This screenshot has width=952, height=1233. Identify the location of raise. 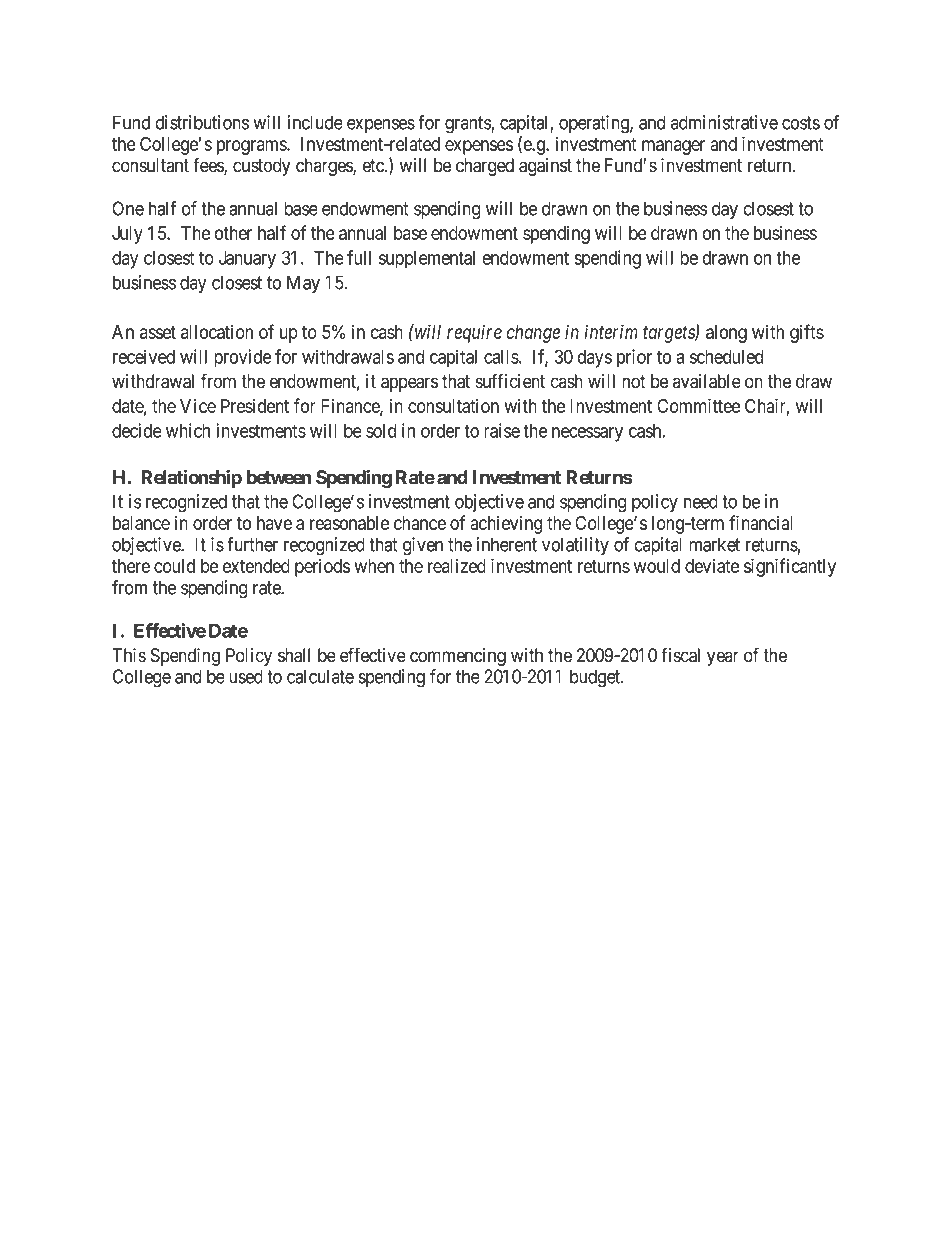
(502, 430).
